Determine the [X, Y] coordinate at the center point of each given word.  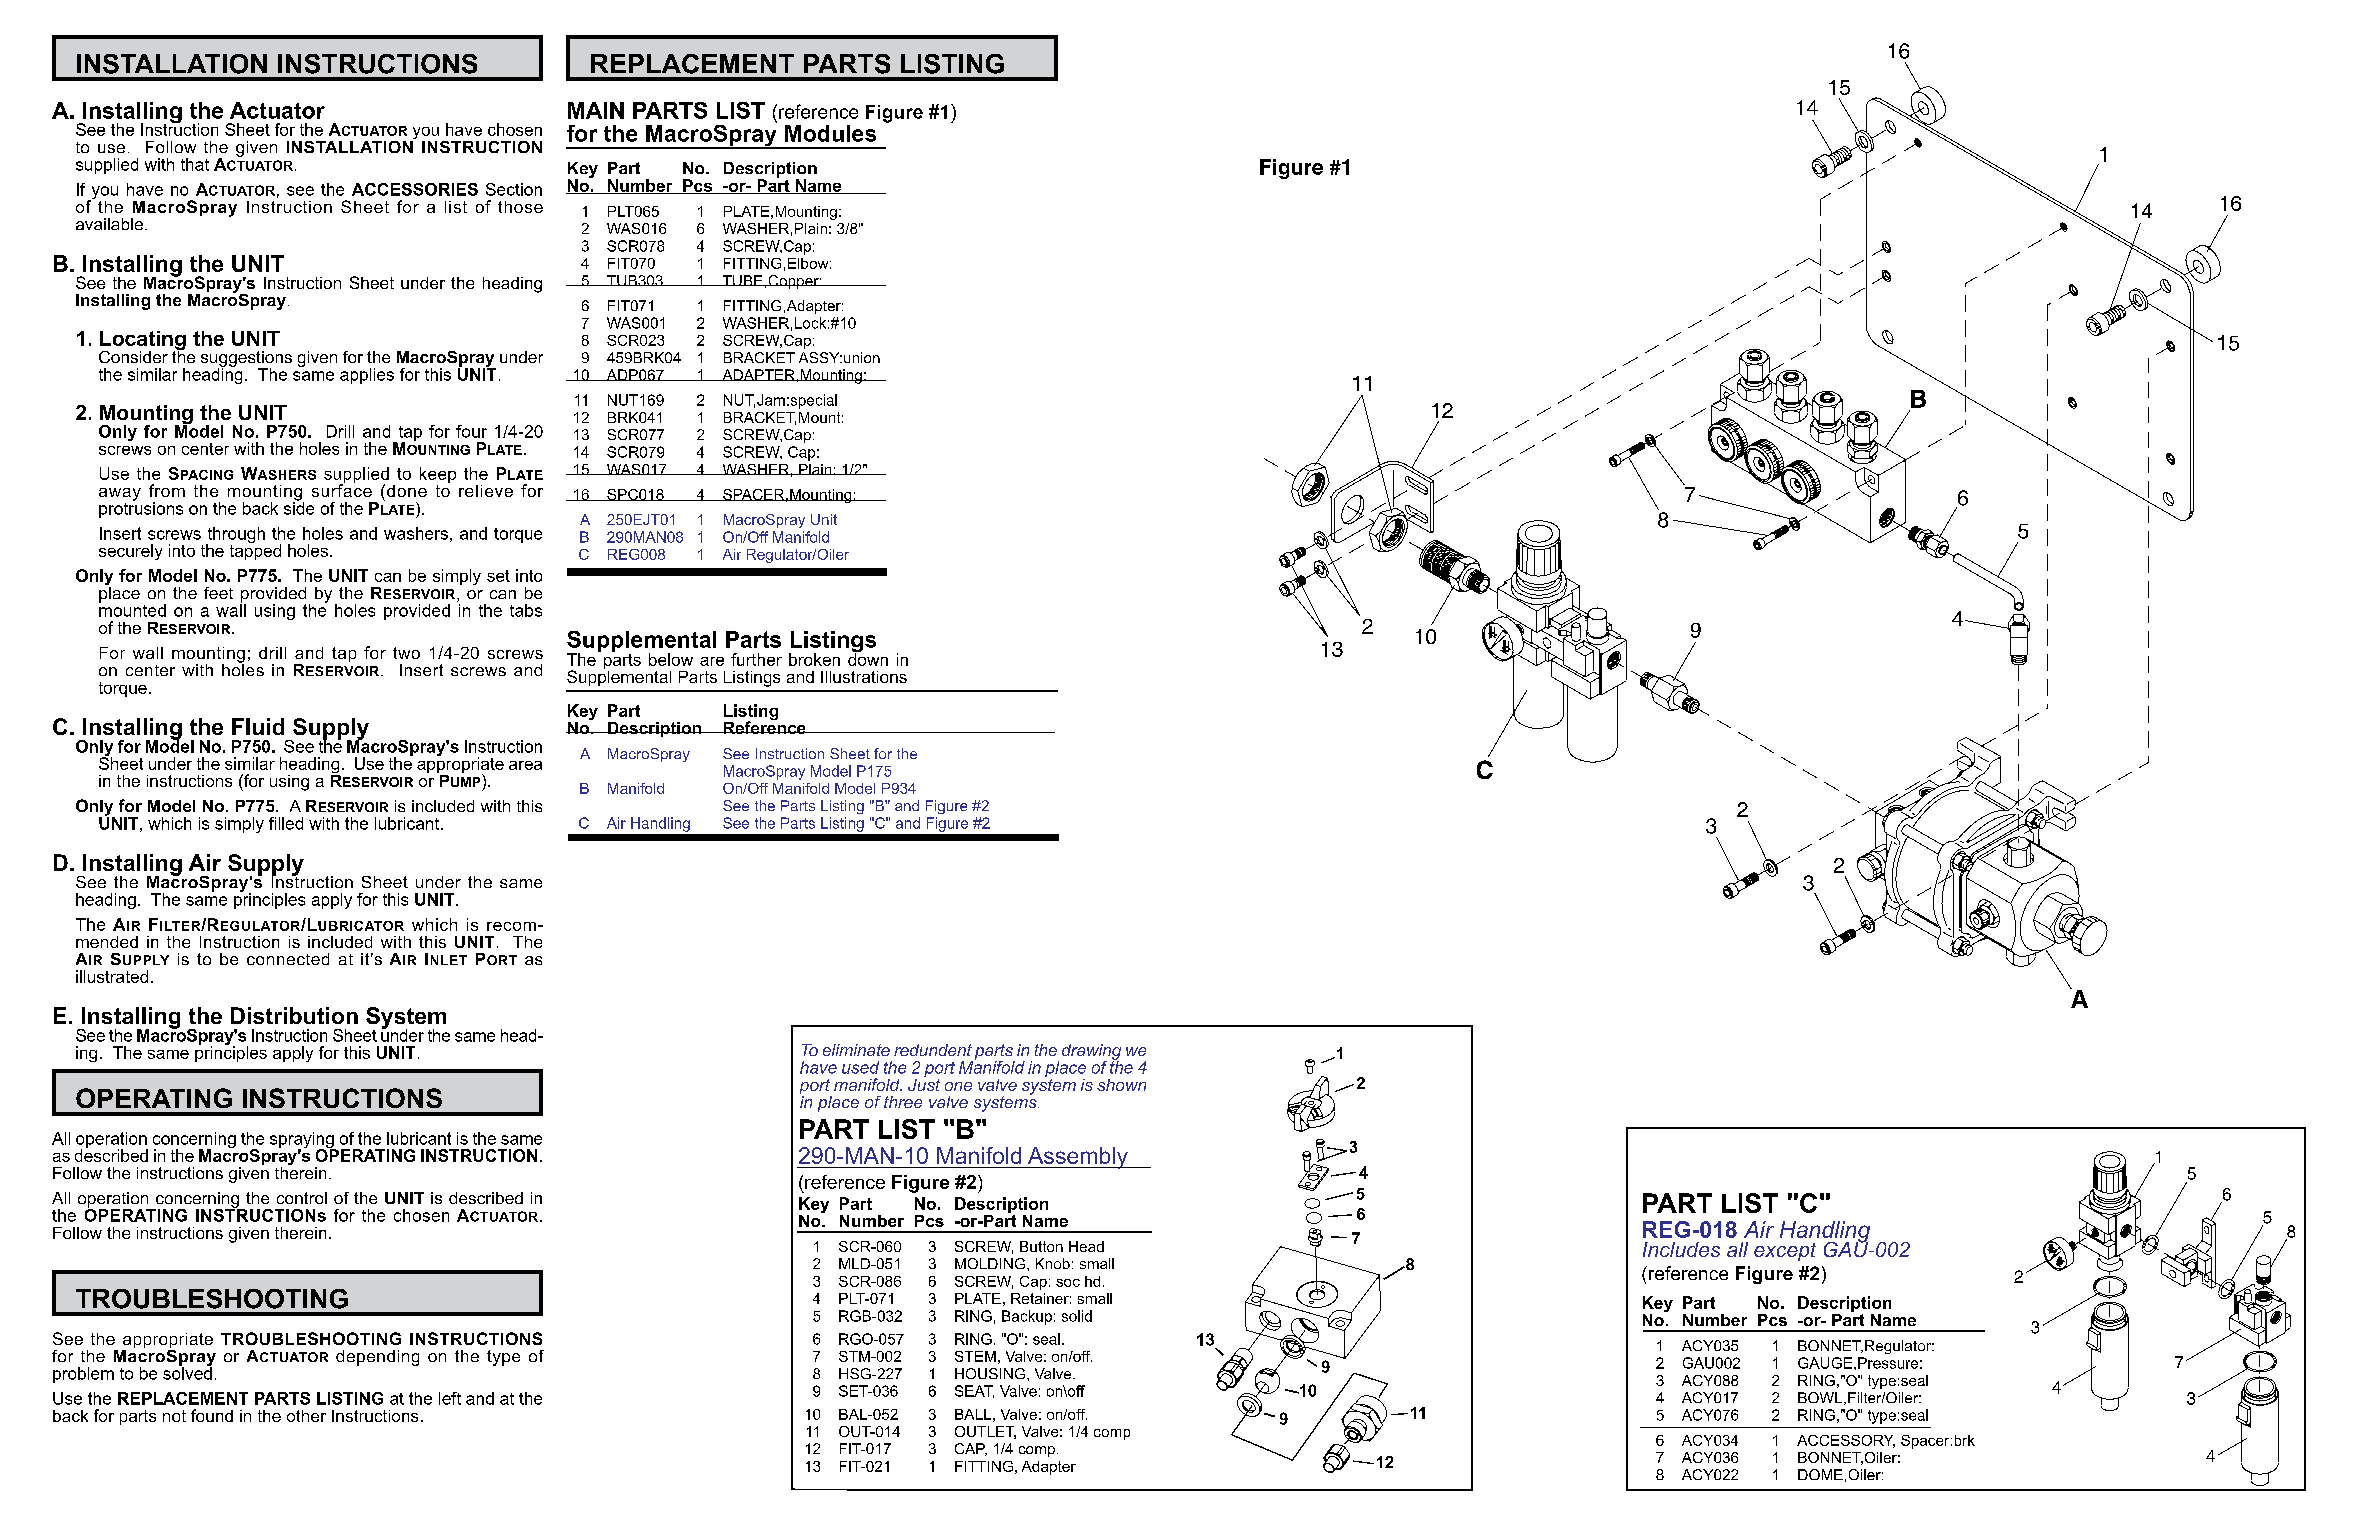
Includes [1681, 1249]
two [406, 653]
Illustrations [864, 677]
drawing [1091, 1053]
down [868, 658]
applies [367, 376]
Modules [830, 133]
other [306, 1416]
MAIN [596, 110]
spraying [303, 1141]
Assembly [1077, 1158]
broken [814, 659]
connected [288, 959]
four [471, 431]
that [195, 164]
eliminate [856, 1050]
